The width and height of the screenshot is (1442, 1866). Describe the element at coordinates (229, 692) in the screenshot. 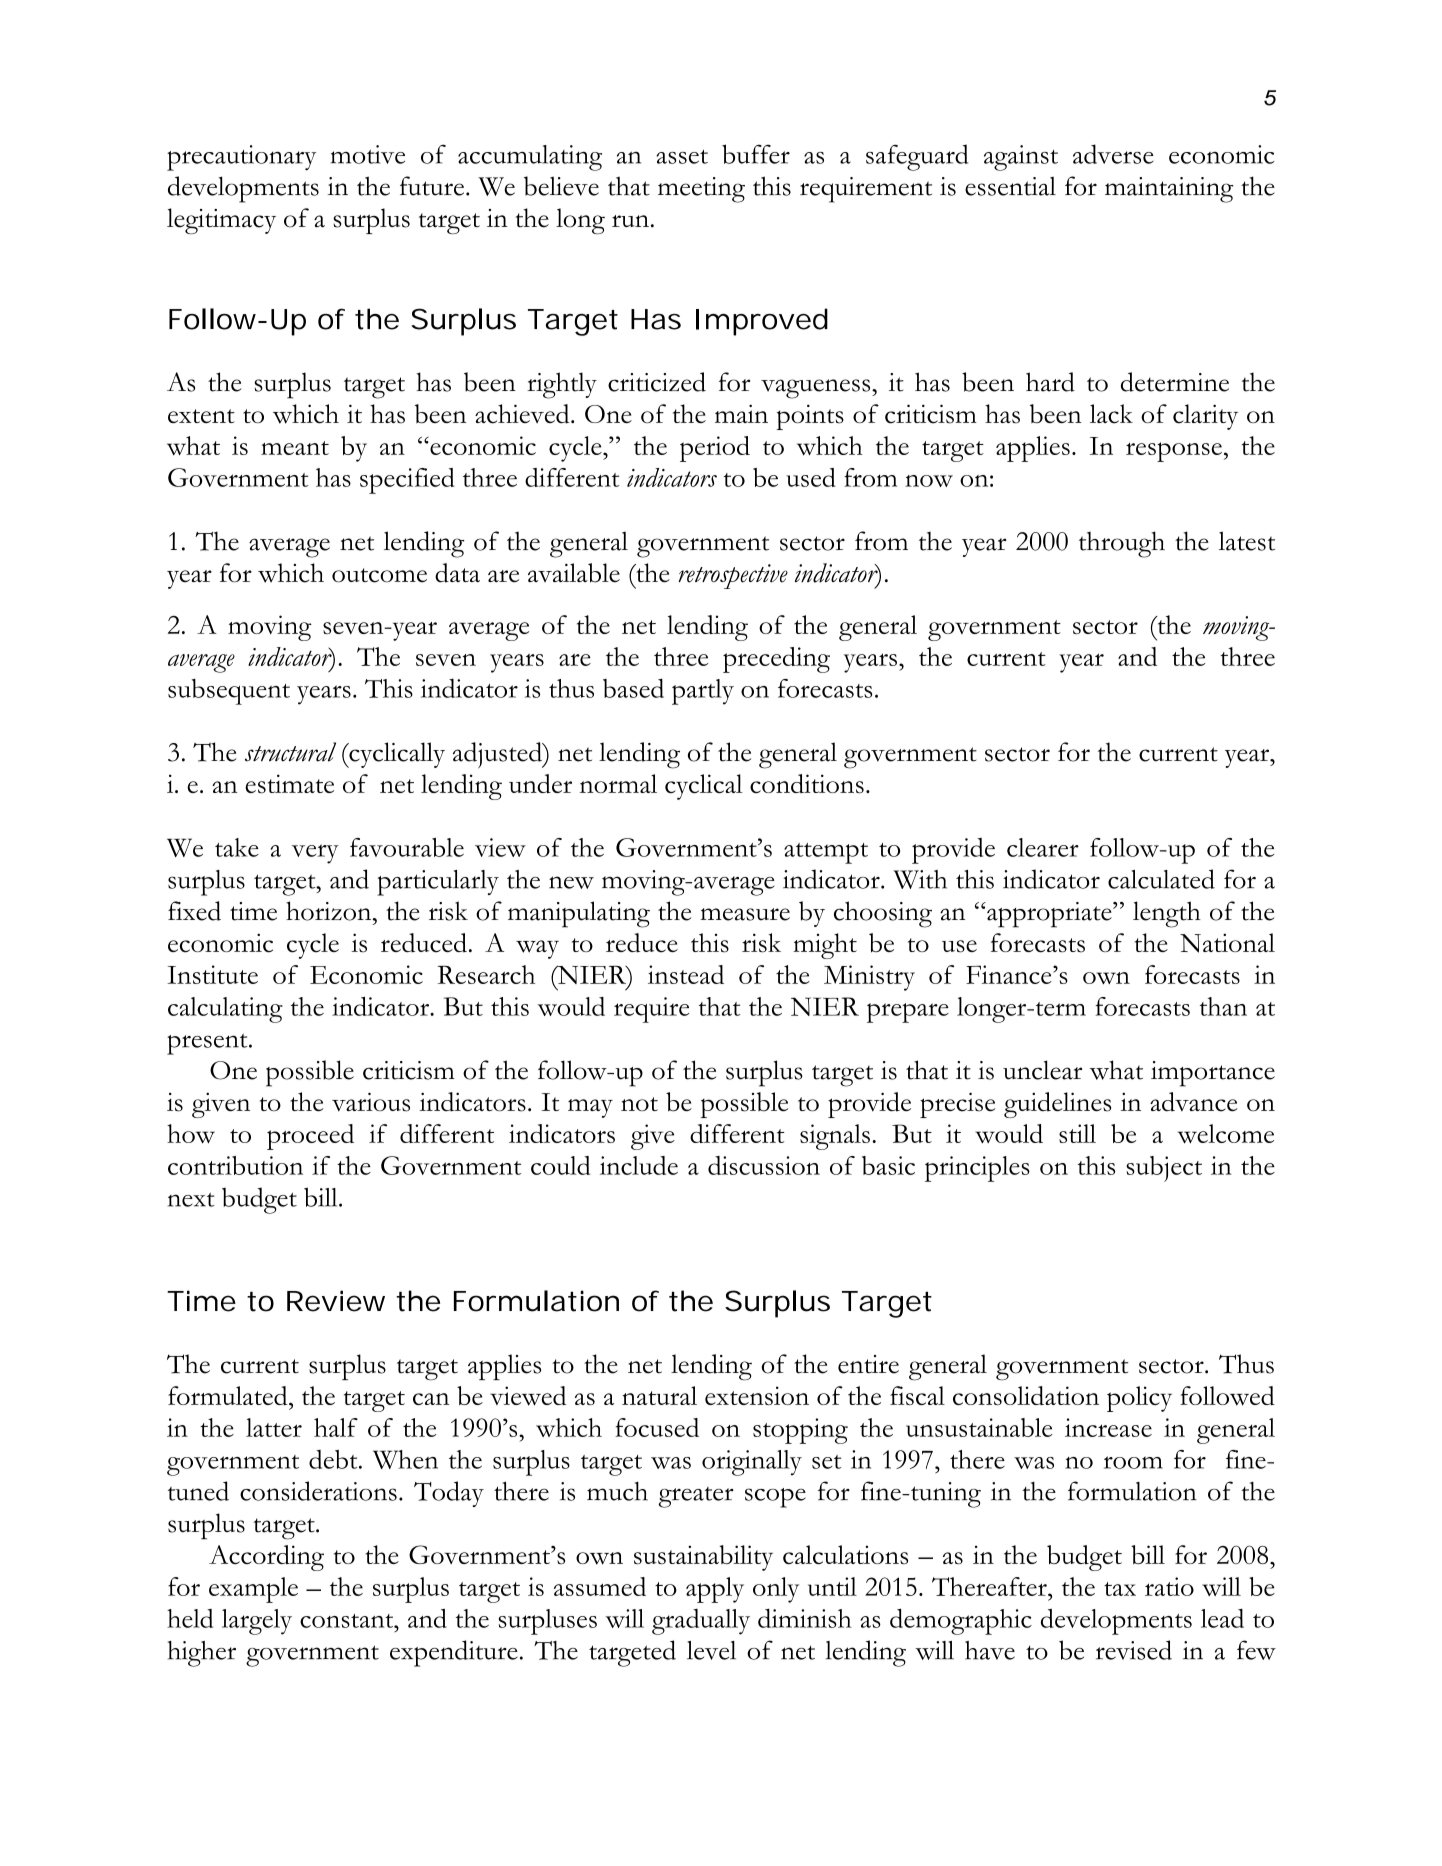

I see `subsequent` at that location.
